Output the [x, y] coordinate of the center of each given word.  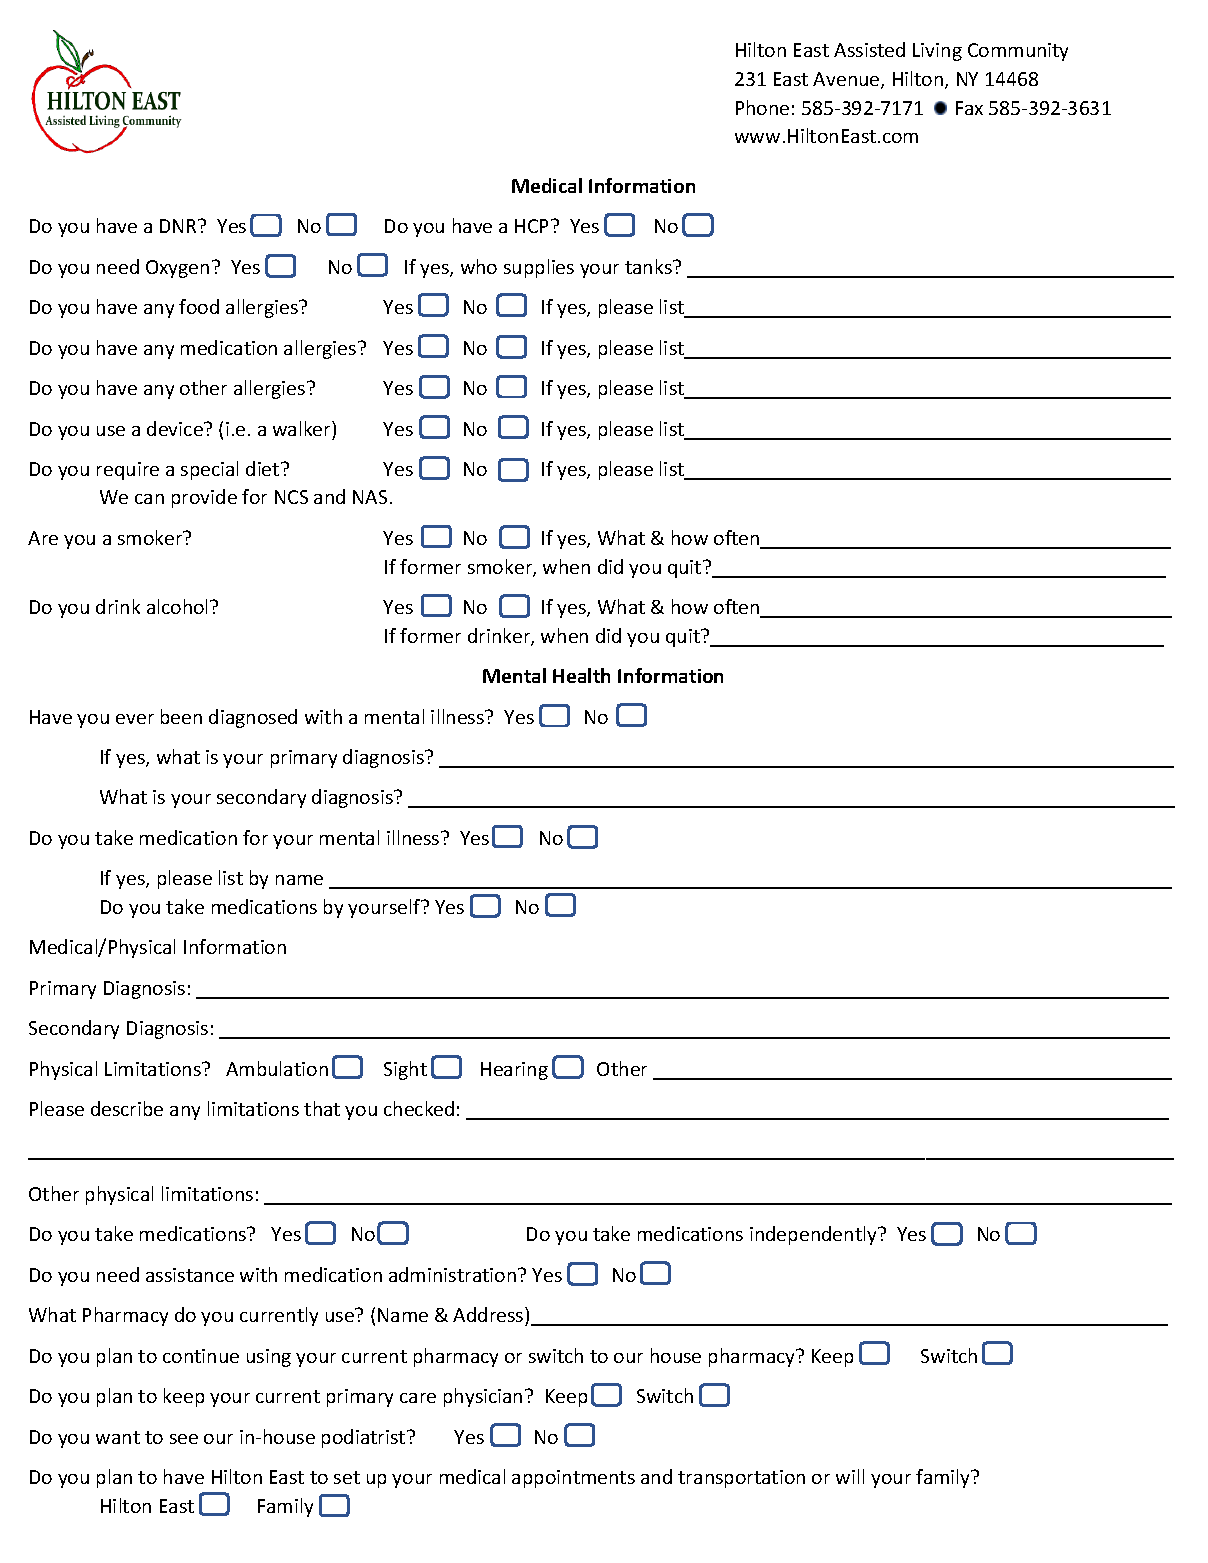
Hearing [514, 1071]
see [184, 1439]
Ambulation [277, 1068]
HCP [533, 226]
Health [581, 675]
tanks [649, 266]
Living [937, 52]
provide [204, 498]
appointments [573, 1479]
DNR [179, 226]
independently [814, 1235]
